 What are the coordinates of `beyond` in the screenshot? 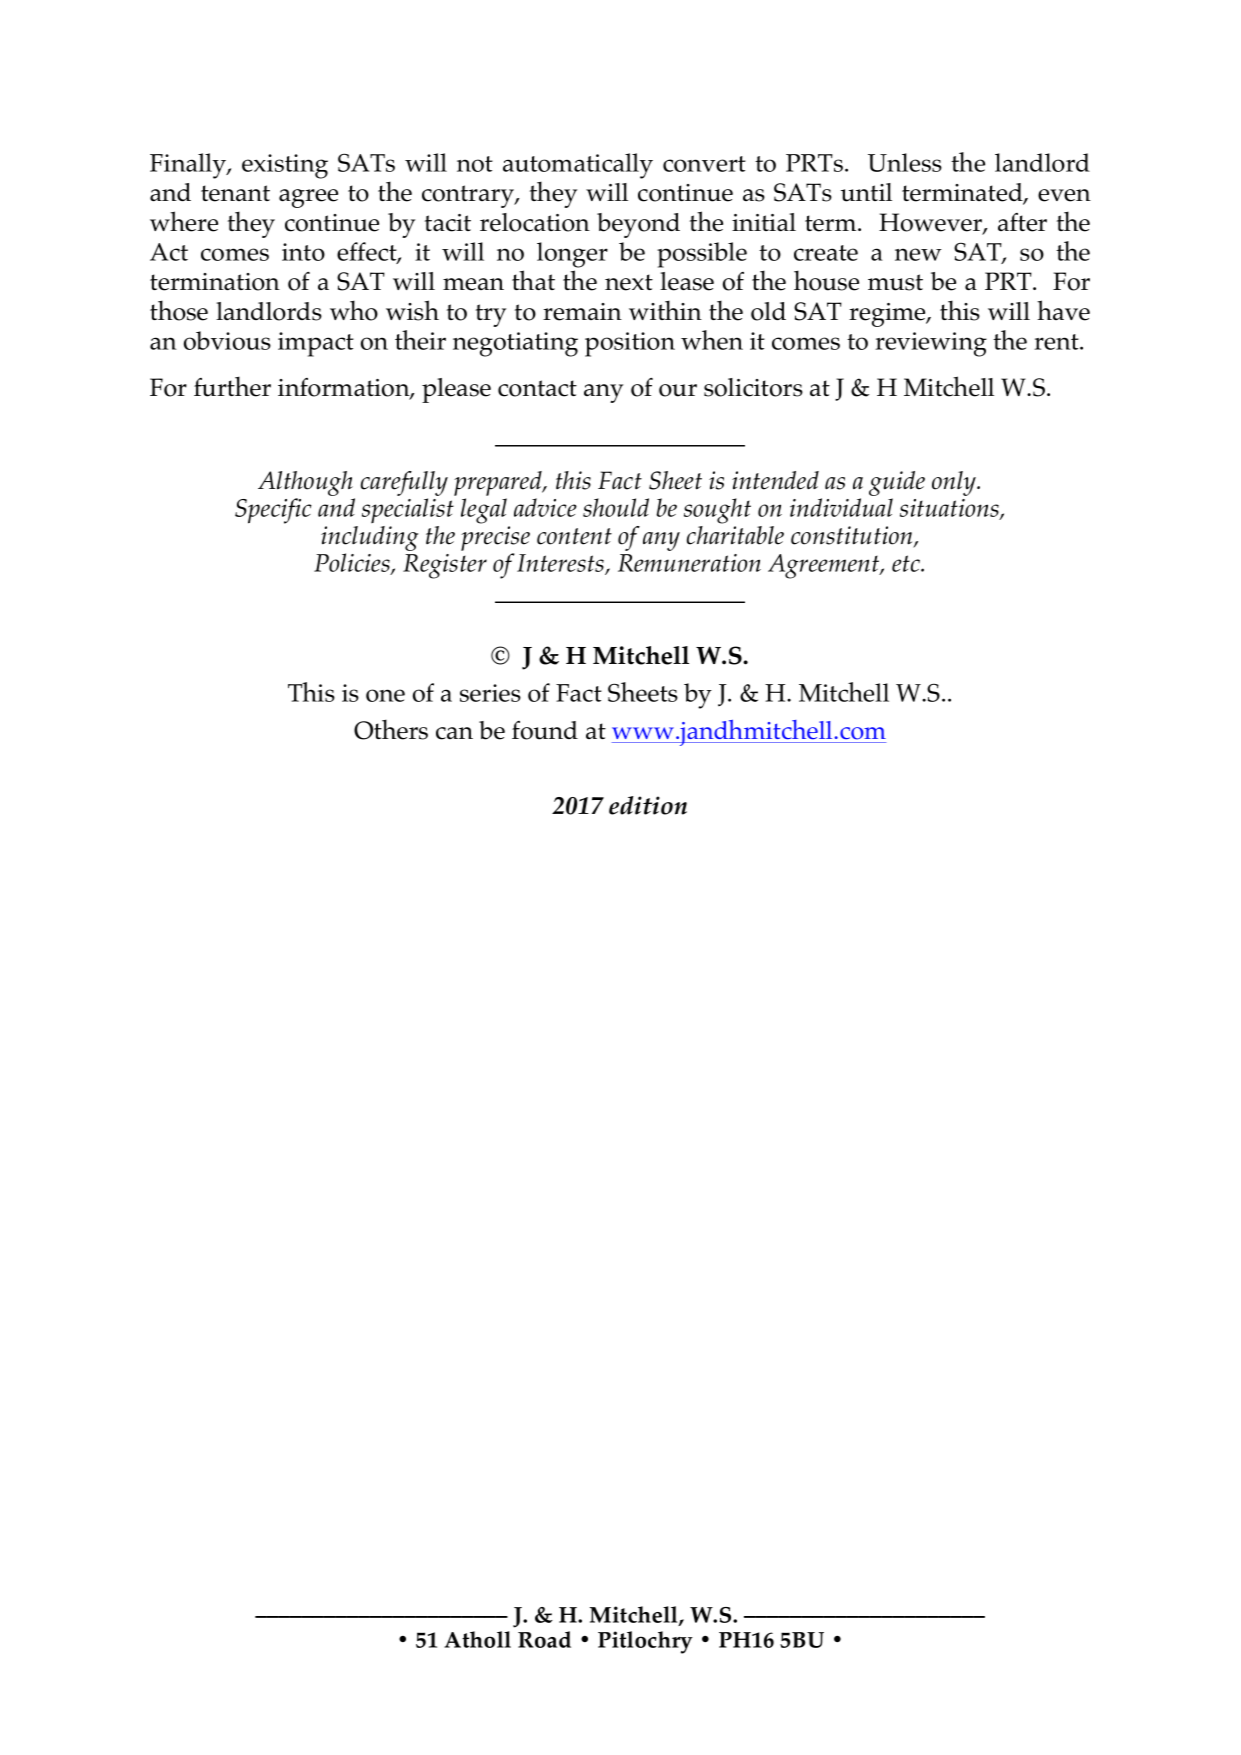 It's located at (638, 225).
